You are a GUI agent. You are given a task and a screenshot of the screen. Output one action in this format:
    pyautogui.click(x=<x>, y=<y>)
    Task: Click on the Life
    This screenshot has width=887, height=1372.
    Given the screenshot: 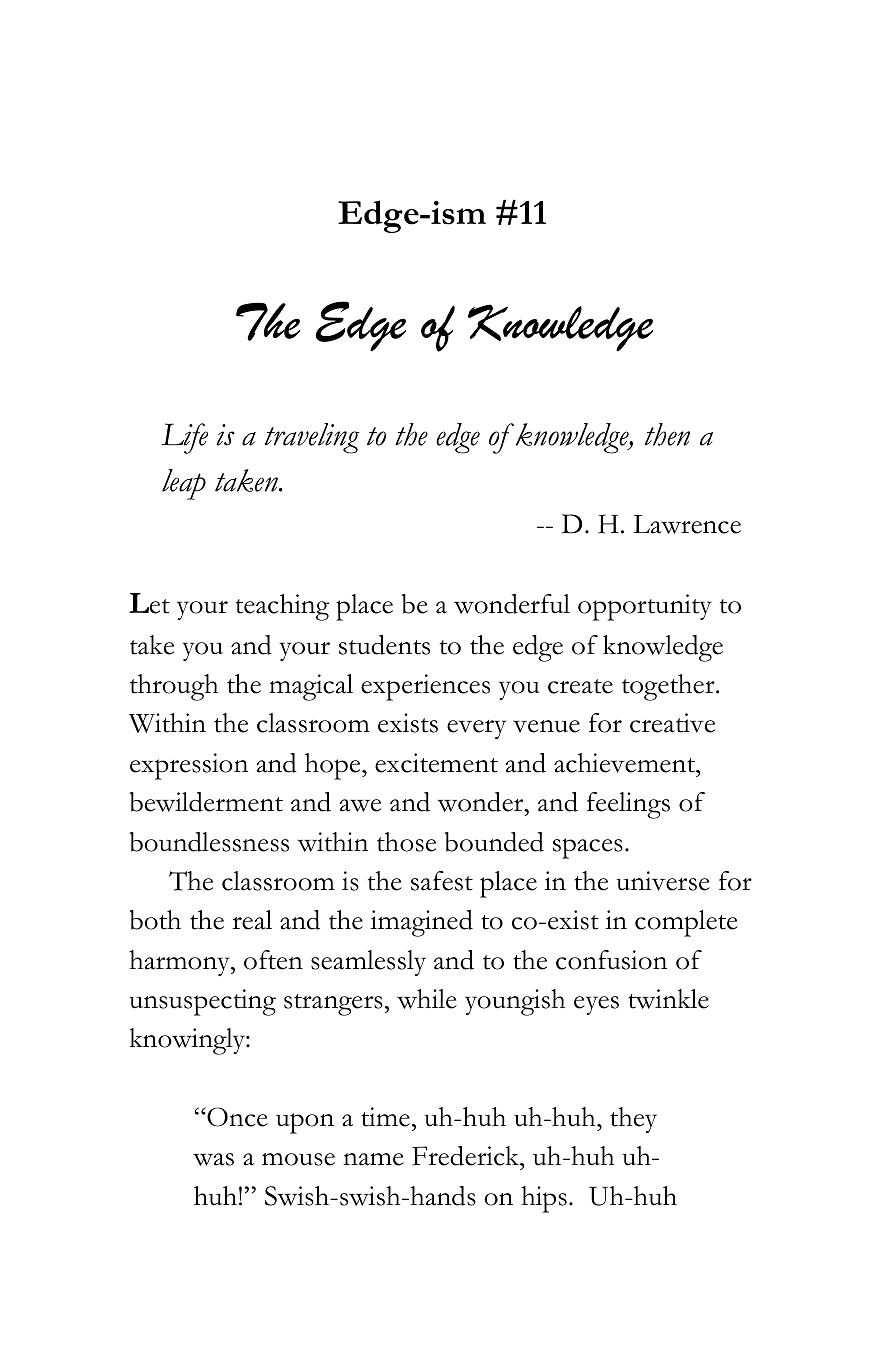 What is the action you would take?
    pyautogui.click(x=184, y=438)
